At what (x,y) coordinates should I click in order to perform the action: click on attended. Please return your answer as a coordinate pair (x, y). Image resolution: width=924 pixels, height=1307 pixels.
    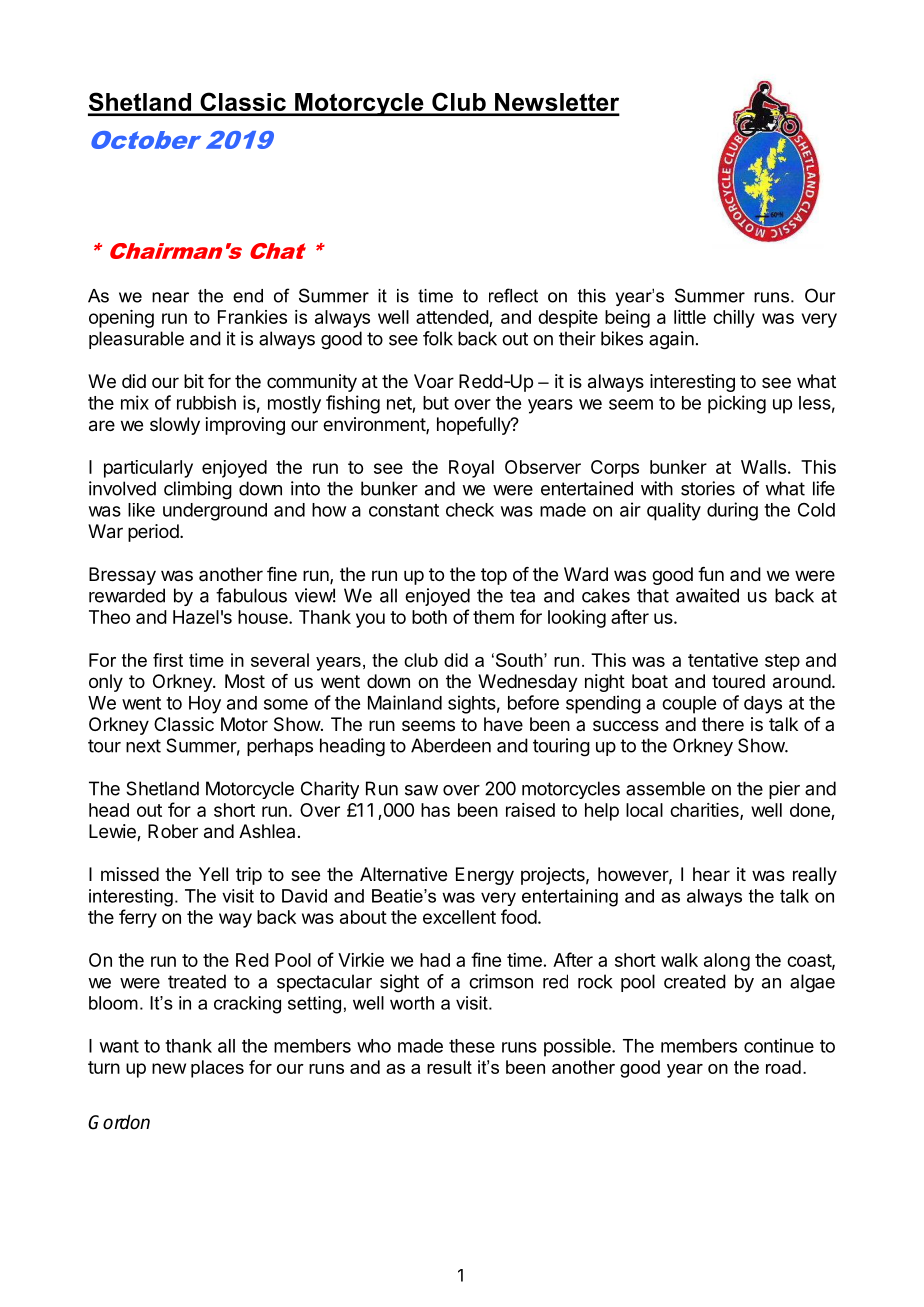
    Looking at the image, I should click on (452, 317).
